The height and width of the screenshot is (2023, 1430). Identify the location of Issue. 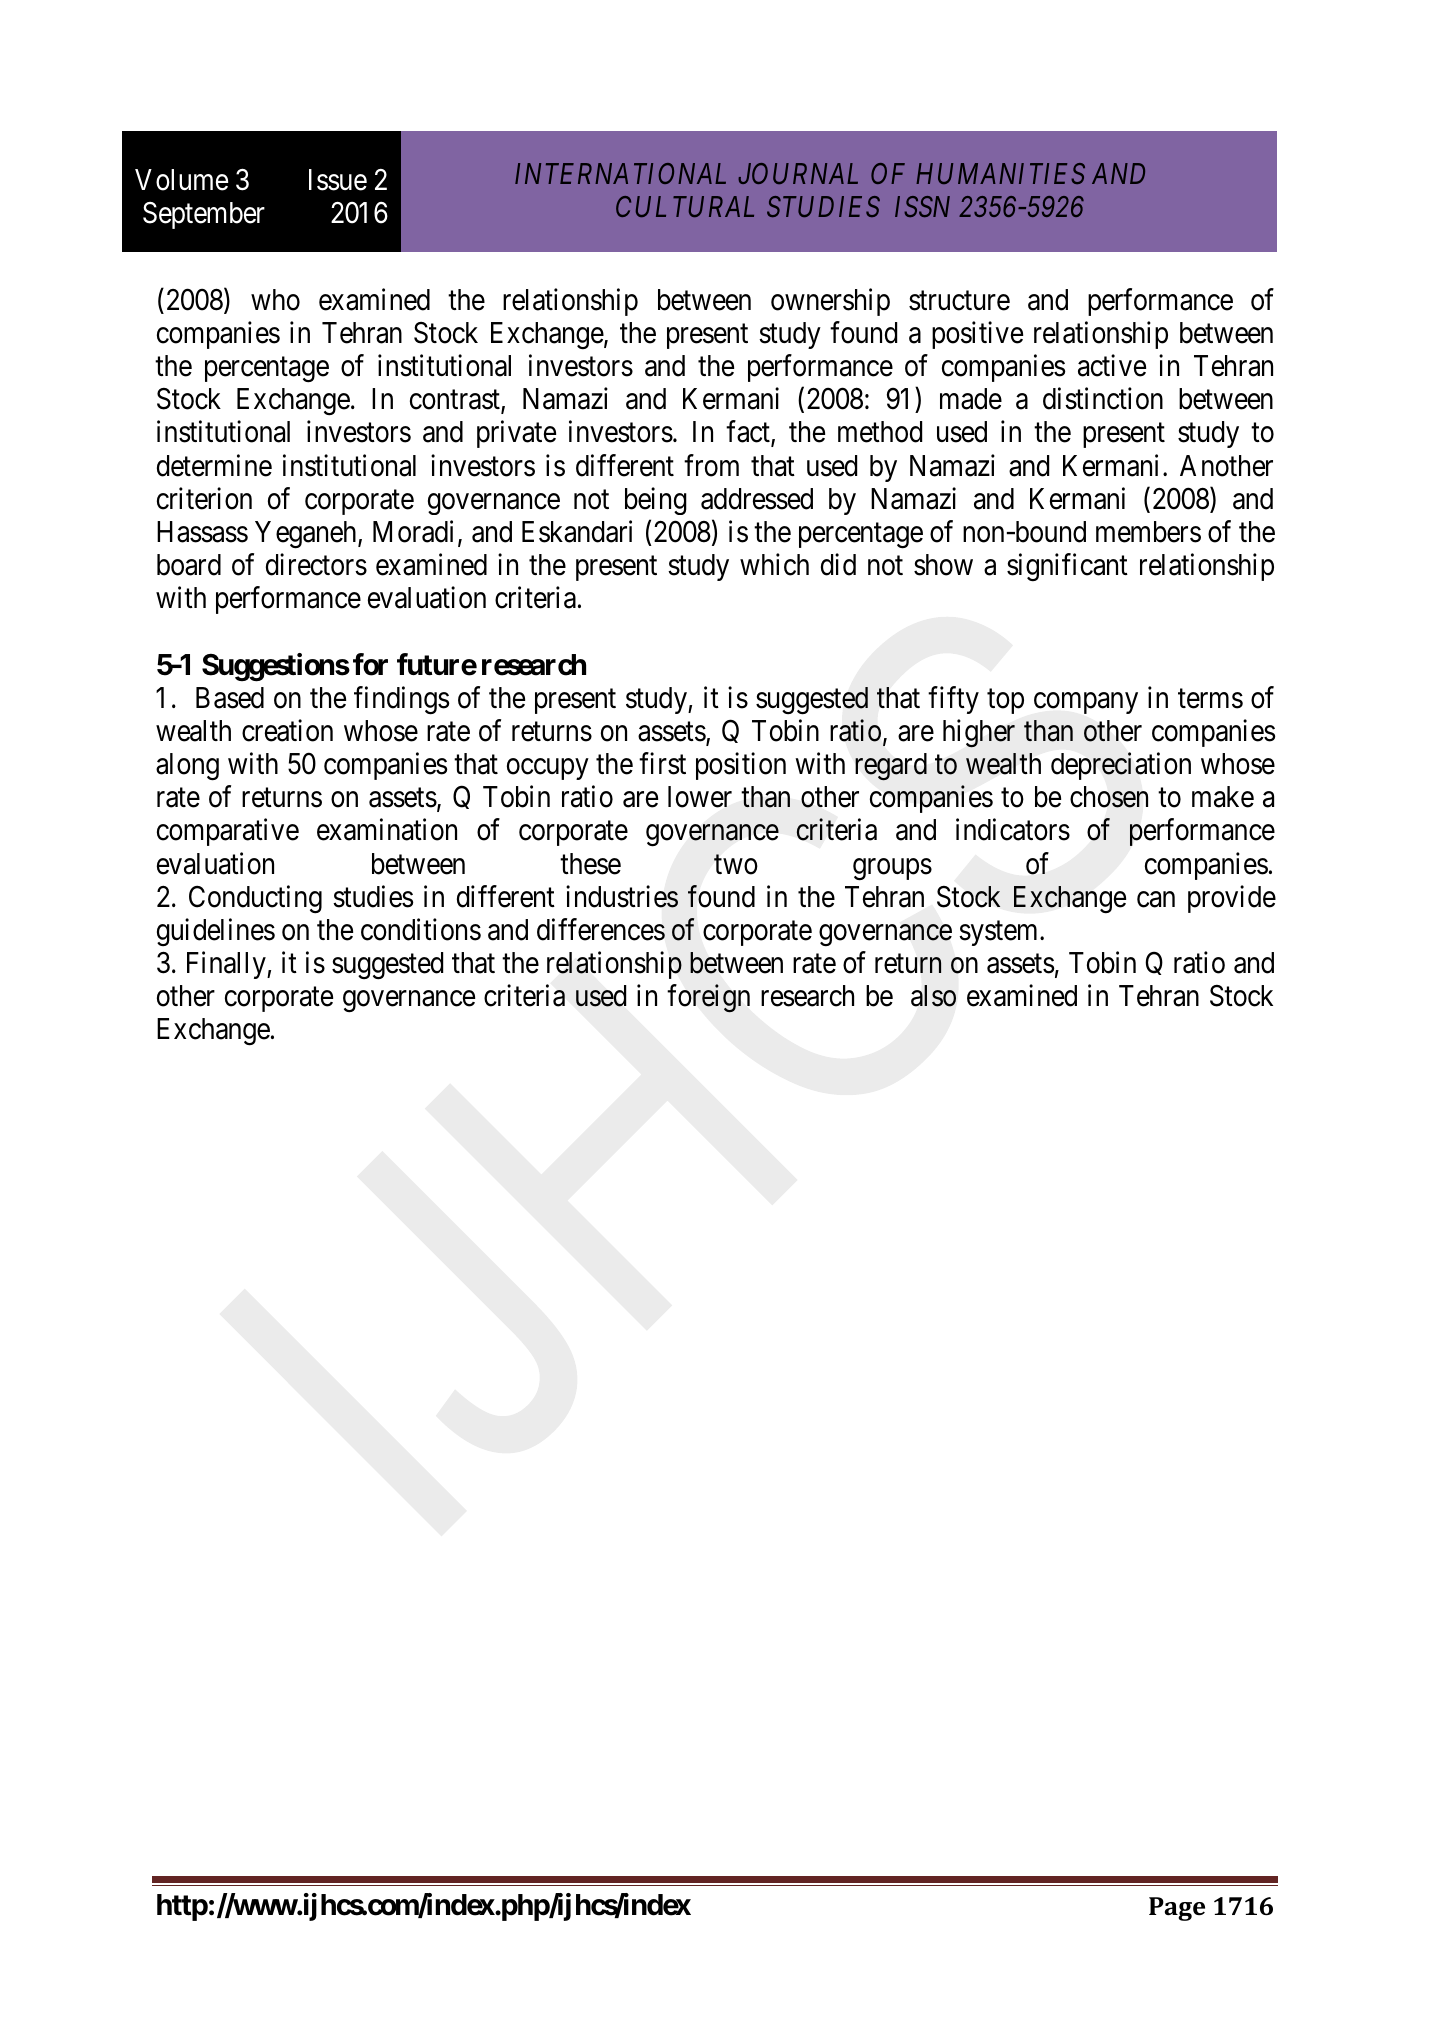
(338, 180).
